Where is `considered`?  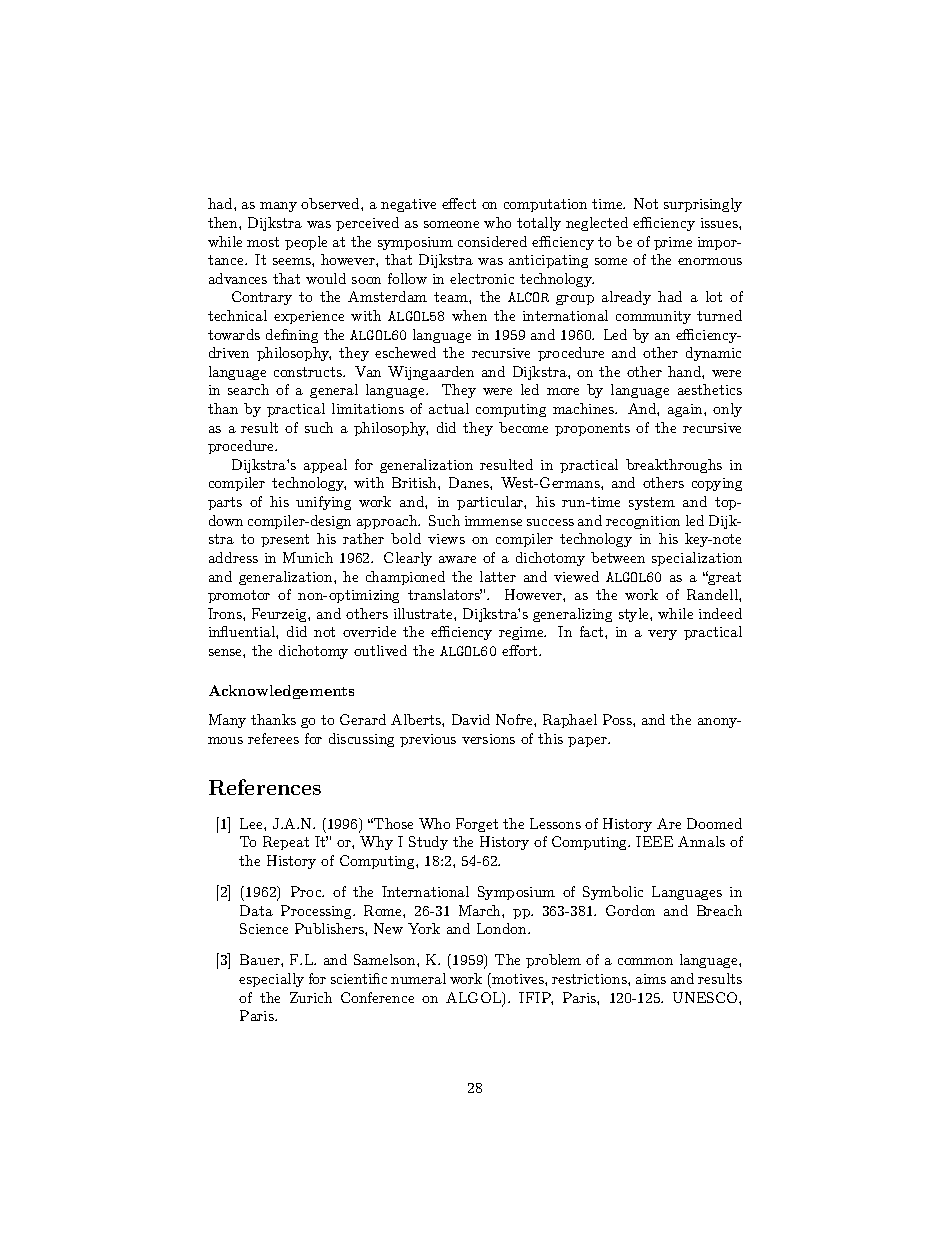 considered is located at coordinates (492, 241).
